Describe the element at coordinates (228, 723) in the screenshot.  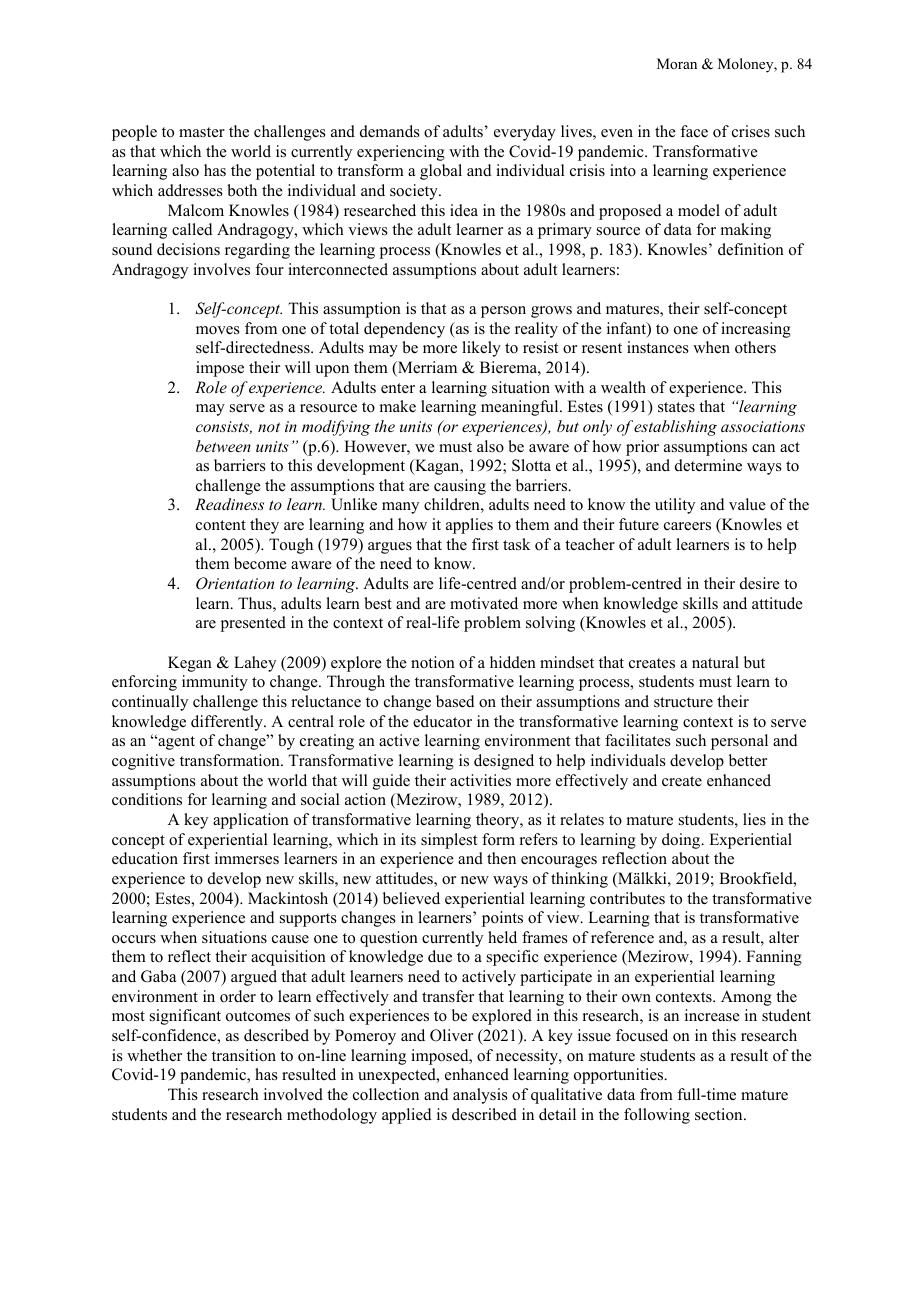
I see `differently` at that location.
